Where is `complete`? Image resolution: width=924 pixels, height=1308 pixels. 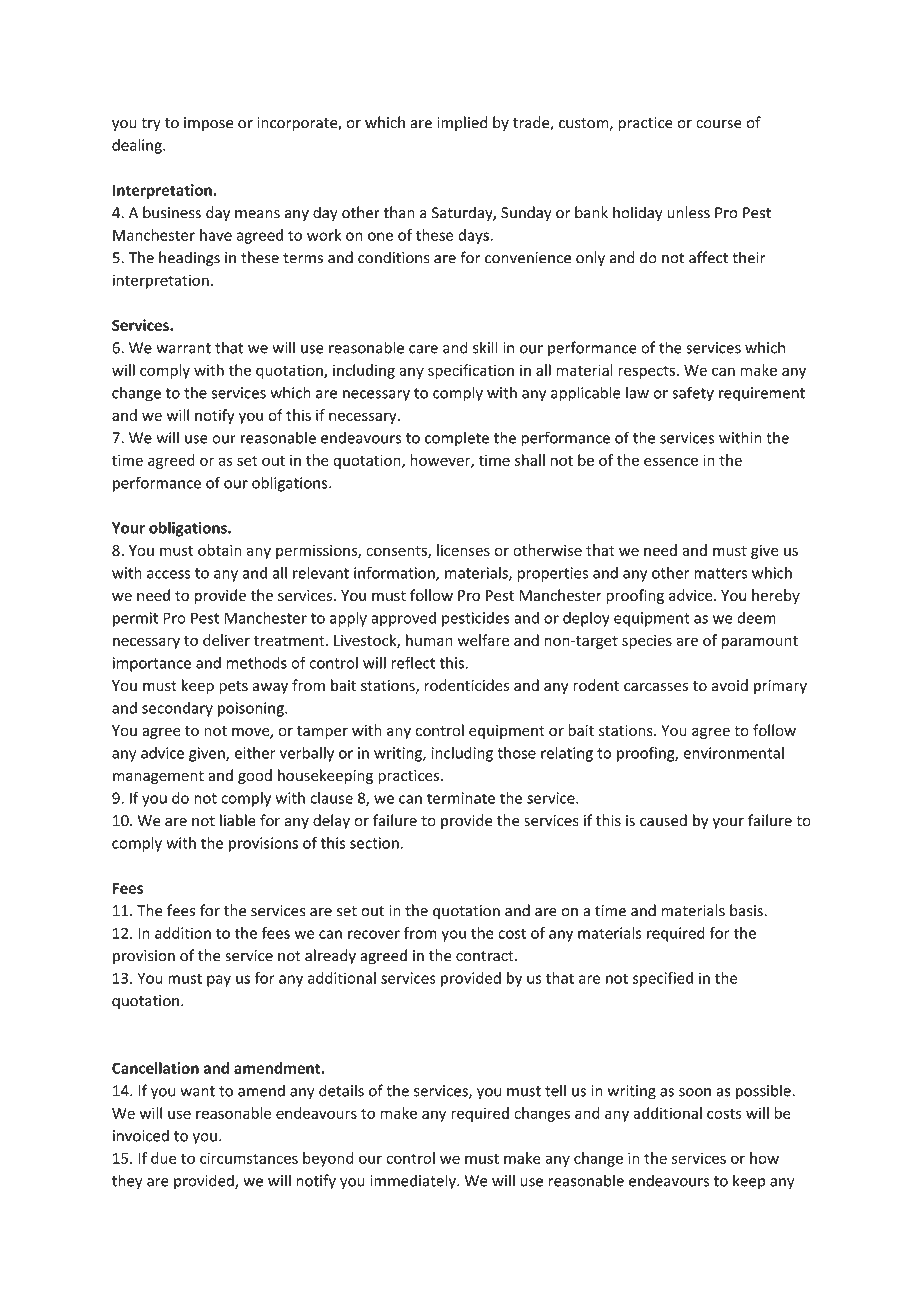
complete is located at coordinates (457, 439).
